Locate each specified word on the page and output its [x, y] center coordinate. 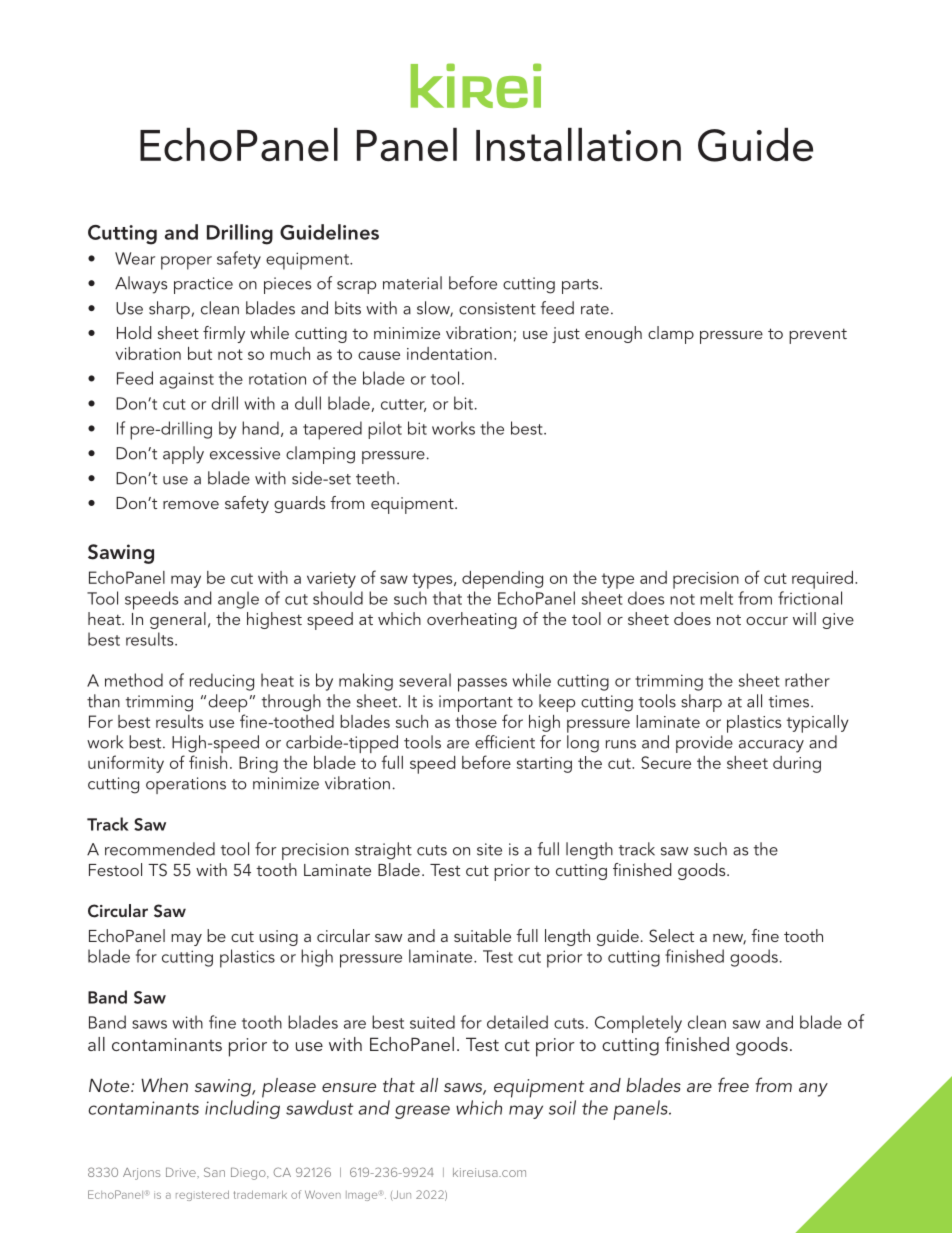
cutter [403, 405]
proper [186, 263]
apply [183, 455]
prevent [818, 336]
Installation [578, 145]
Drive [182, 1172]
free [733, 1084]
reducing [222, 682]
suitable [482, 935]
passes [482, 685]
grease [422, 1112]
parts [581, 286]
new [729, 939]
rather [807, 680]
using [278, 938]
